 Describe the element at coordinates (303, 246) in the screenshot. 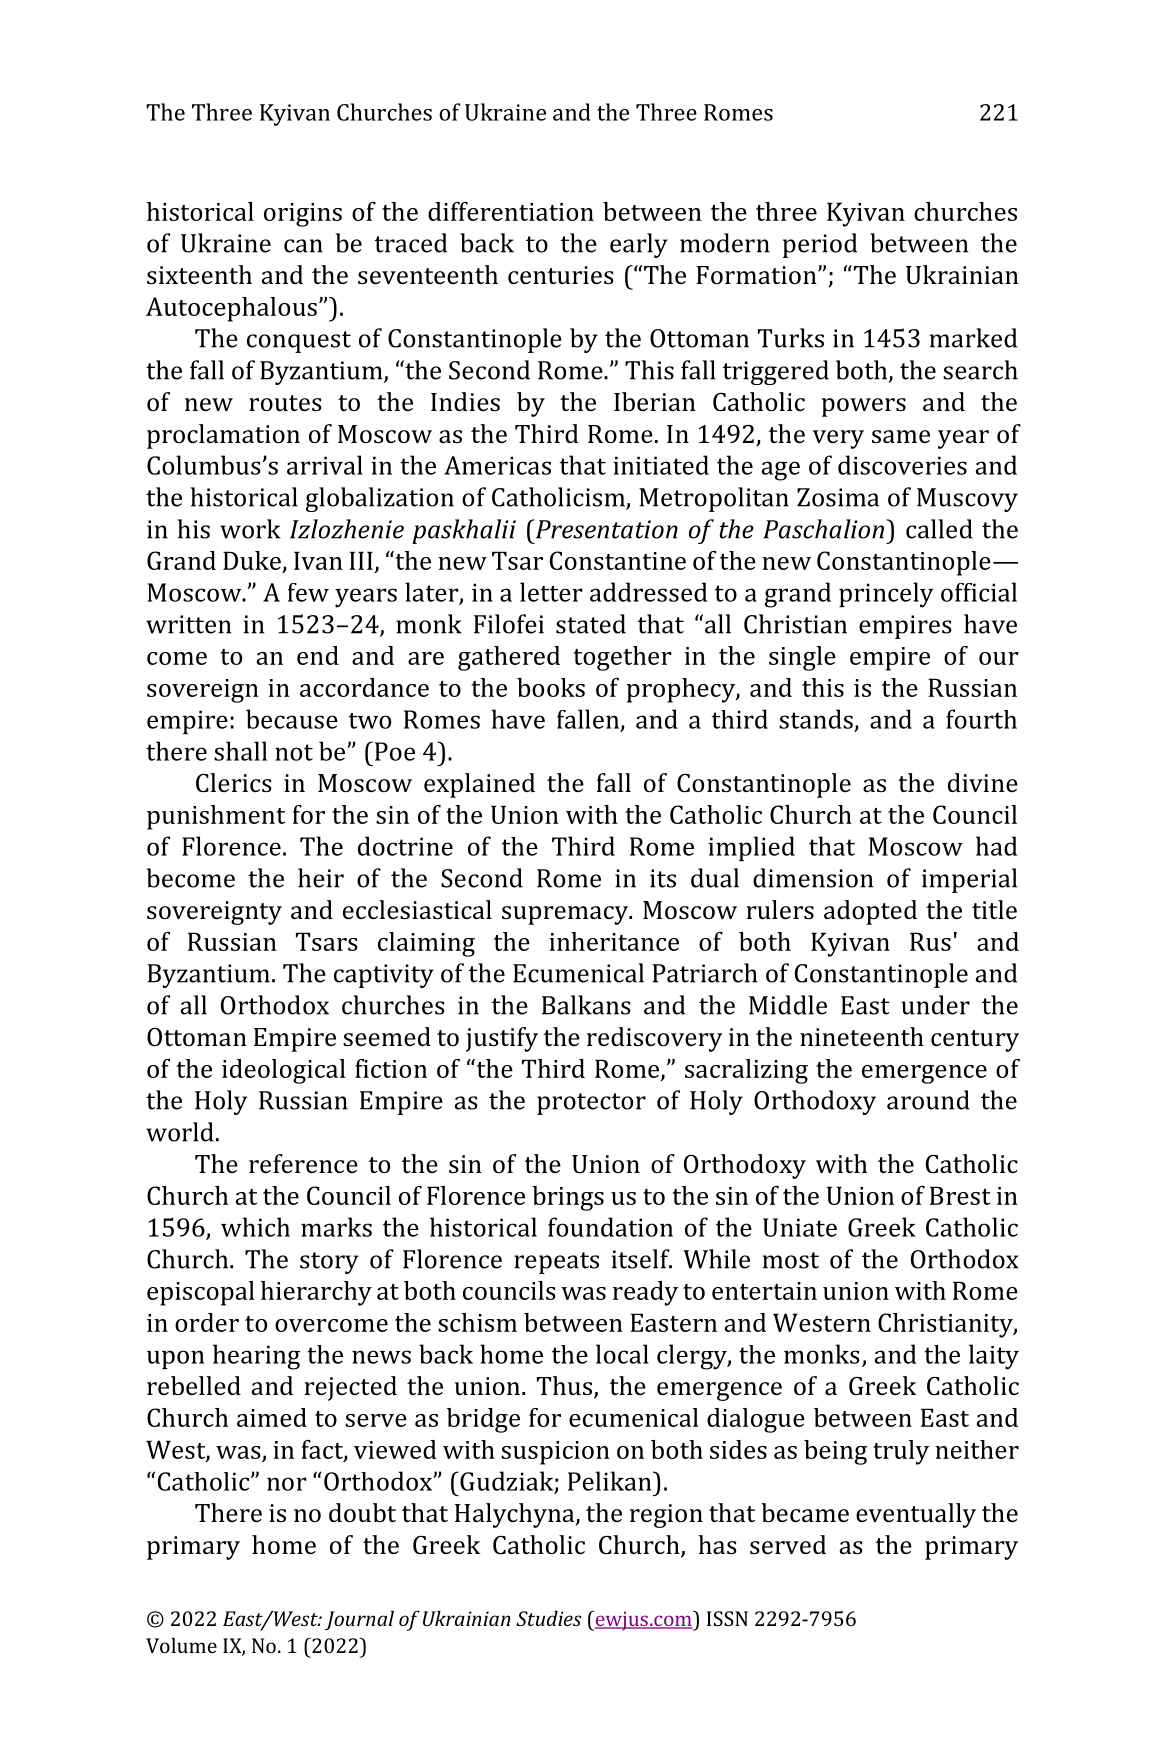

I see `can` at that location.
